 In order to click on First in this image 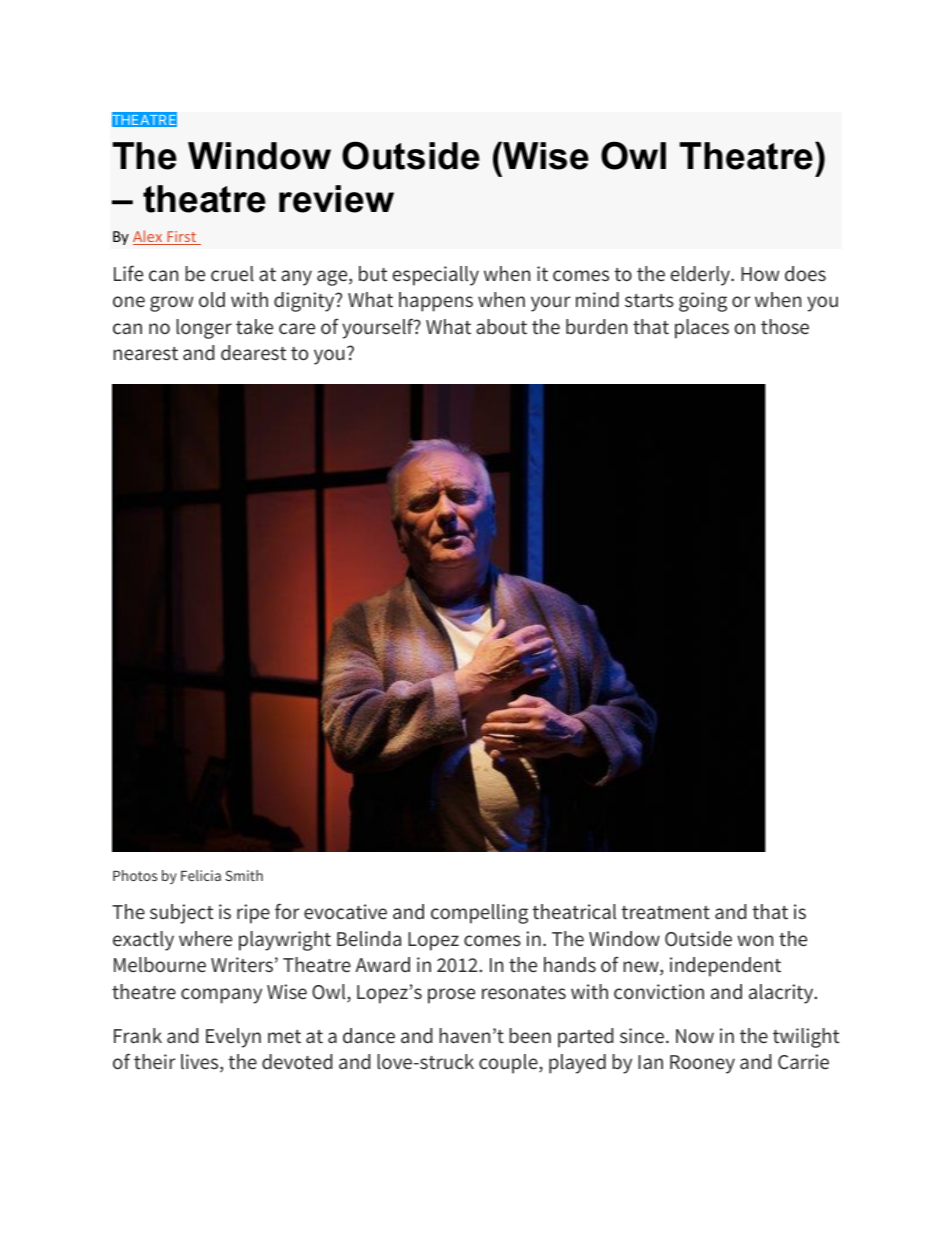, I will do `click(181, 238)`.
